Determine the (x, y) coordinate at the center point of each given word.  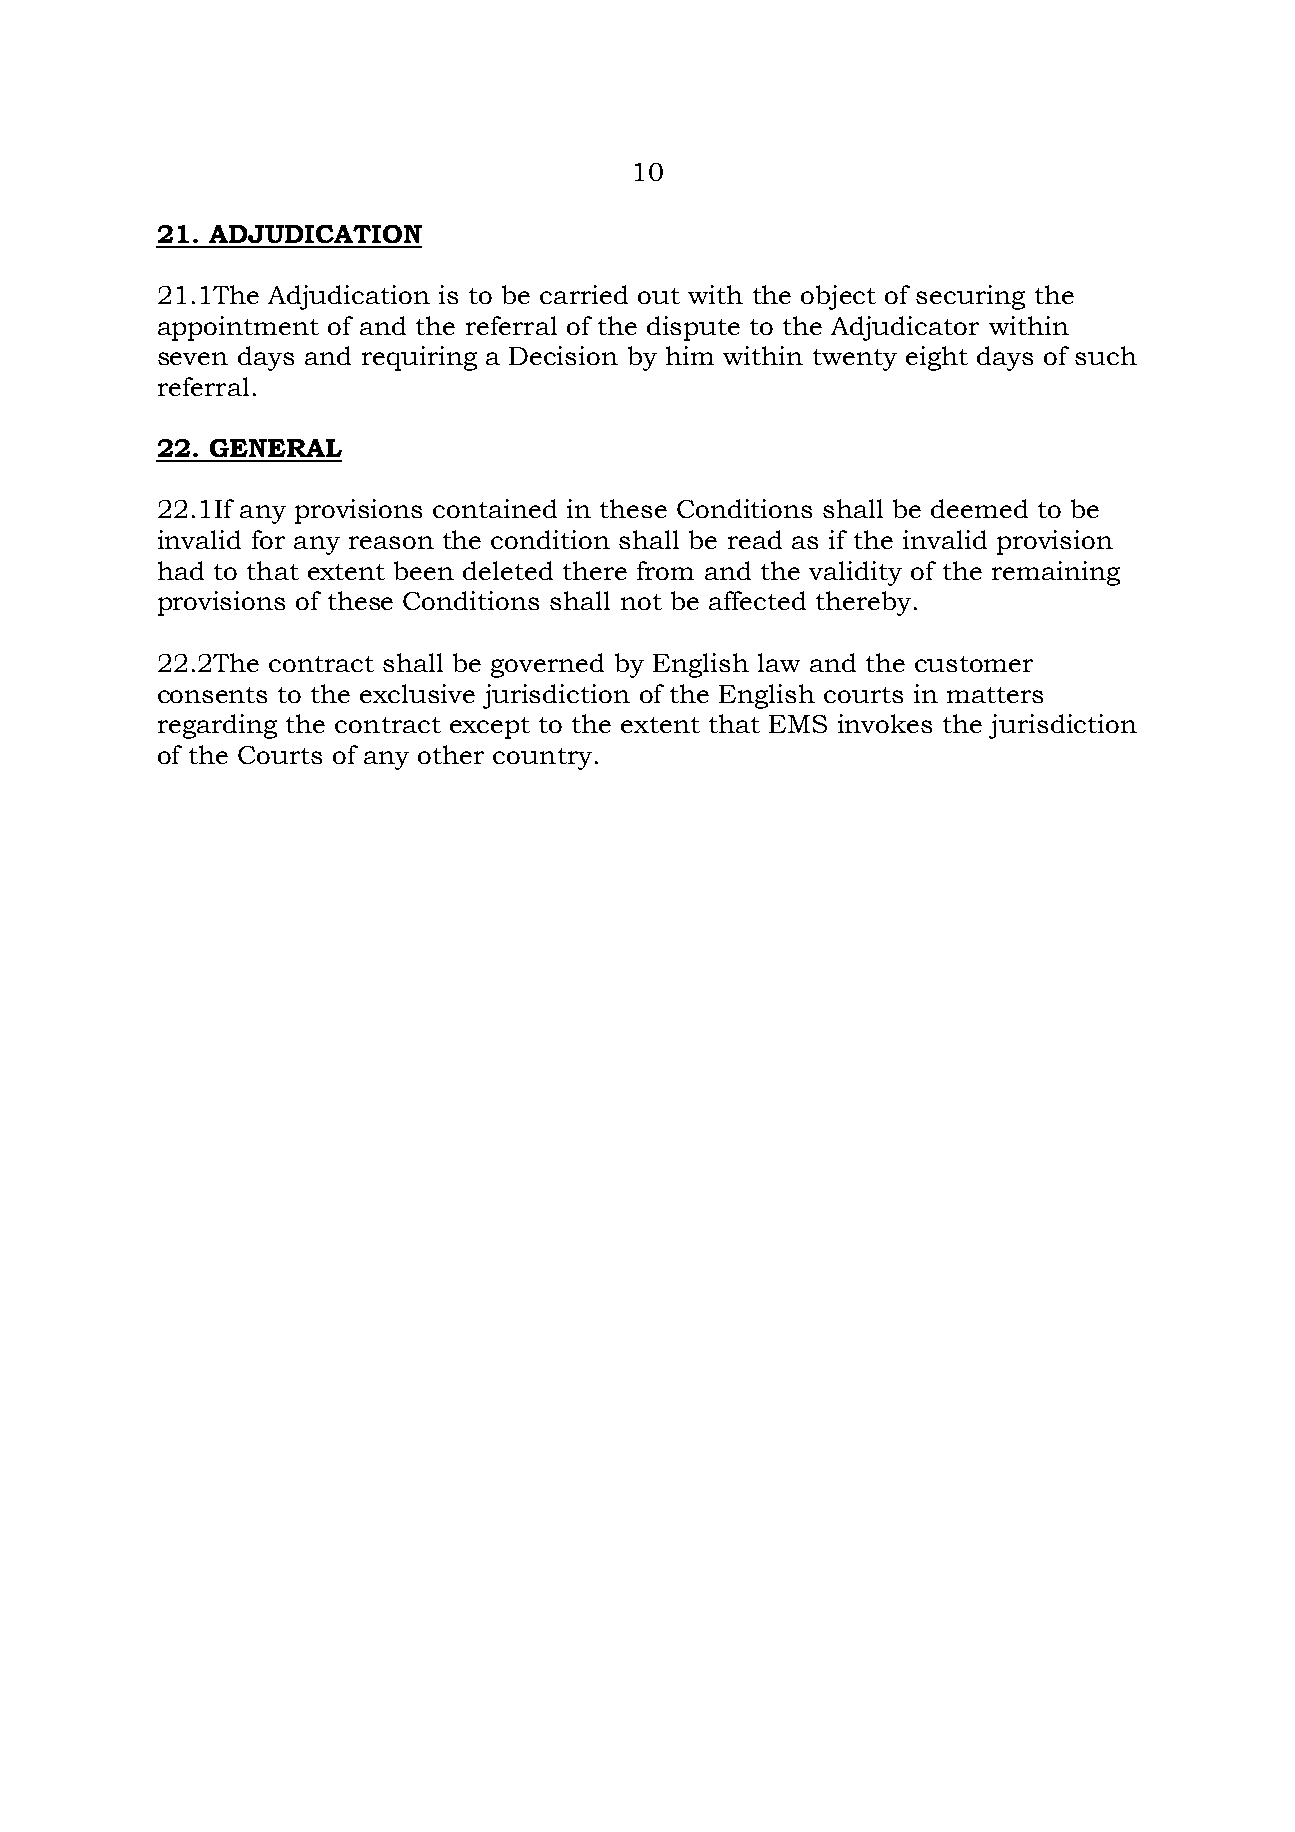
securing (970, 297)
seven (193, 358)
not (641, 602)
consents (212, 695)
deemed (979, 508)
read (755, 539)
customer (974, 664)
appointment (238, 328)
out (659, 296)
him (690, 355)
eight (937, 358)
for (268, 539)
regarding (217, 726)
